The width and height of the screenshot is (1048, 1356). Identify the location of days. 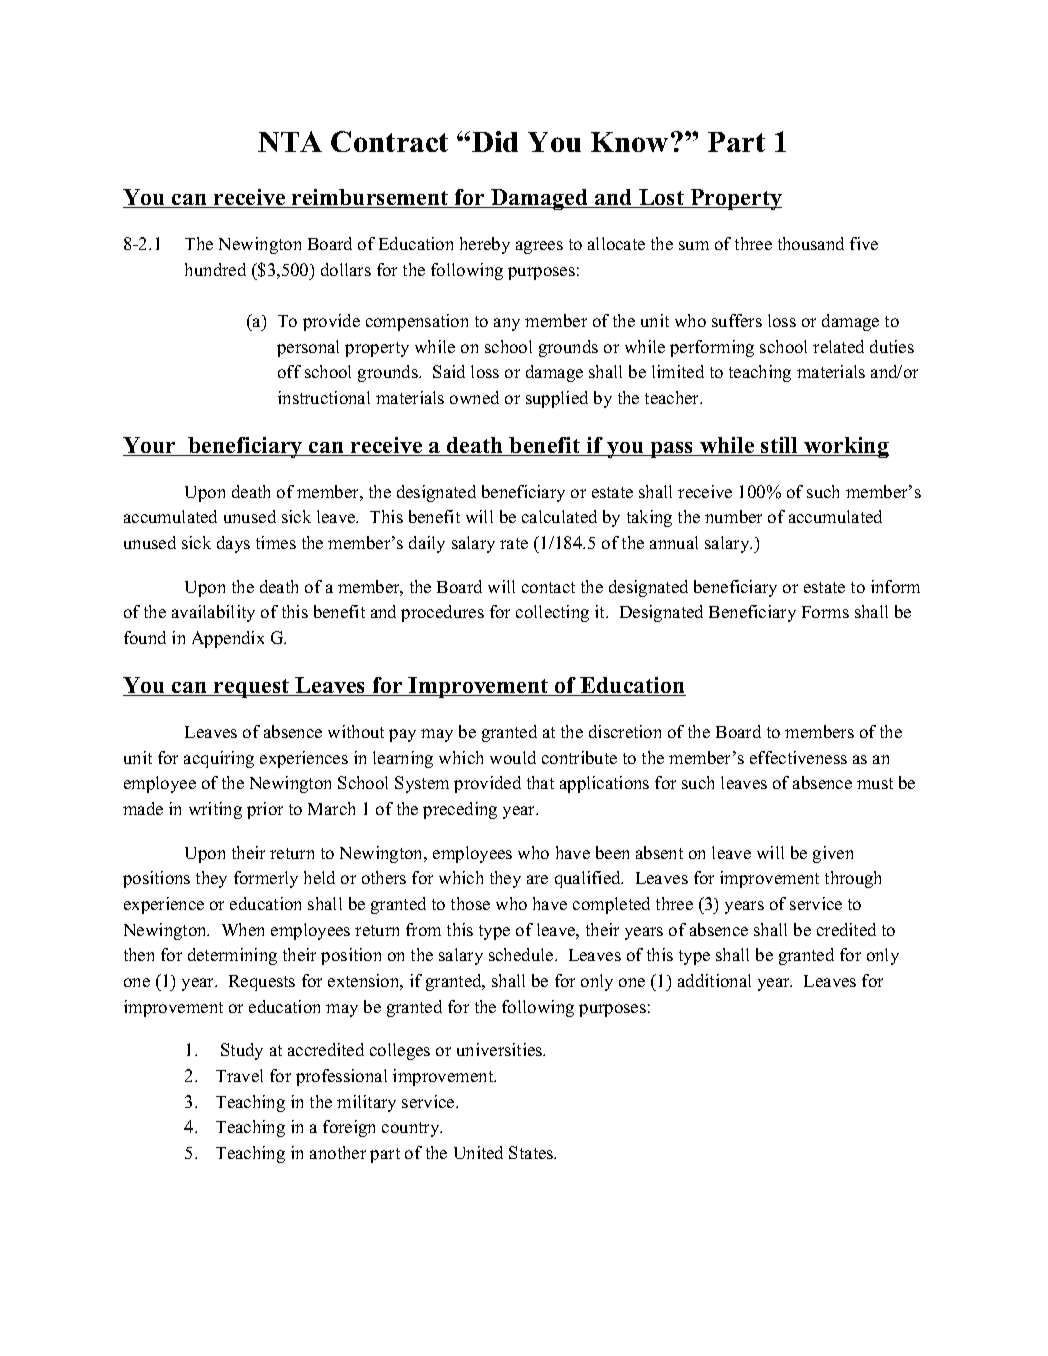
(233, 544).
